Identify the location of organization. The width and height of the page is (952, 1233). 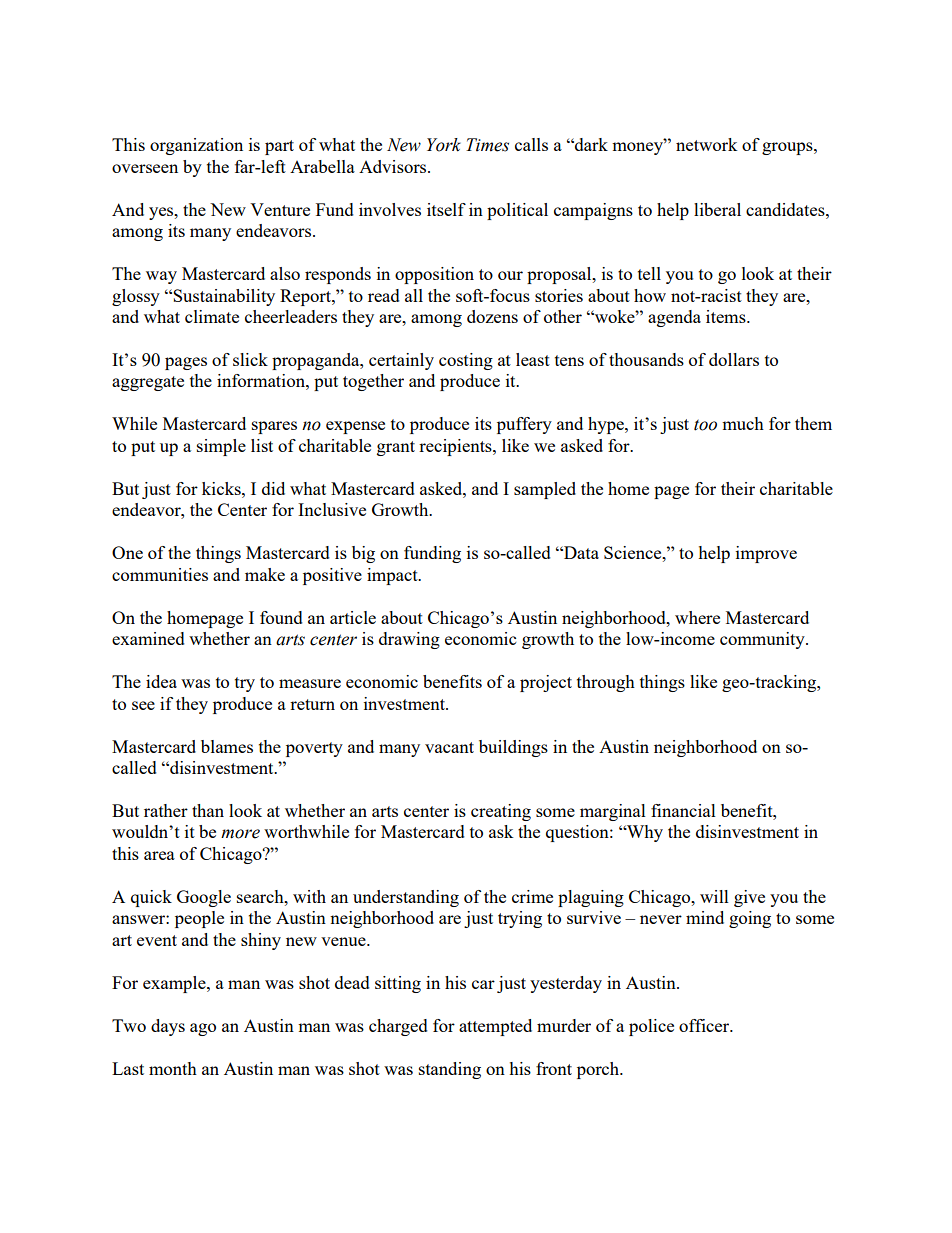
(196, 146).
